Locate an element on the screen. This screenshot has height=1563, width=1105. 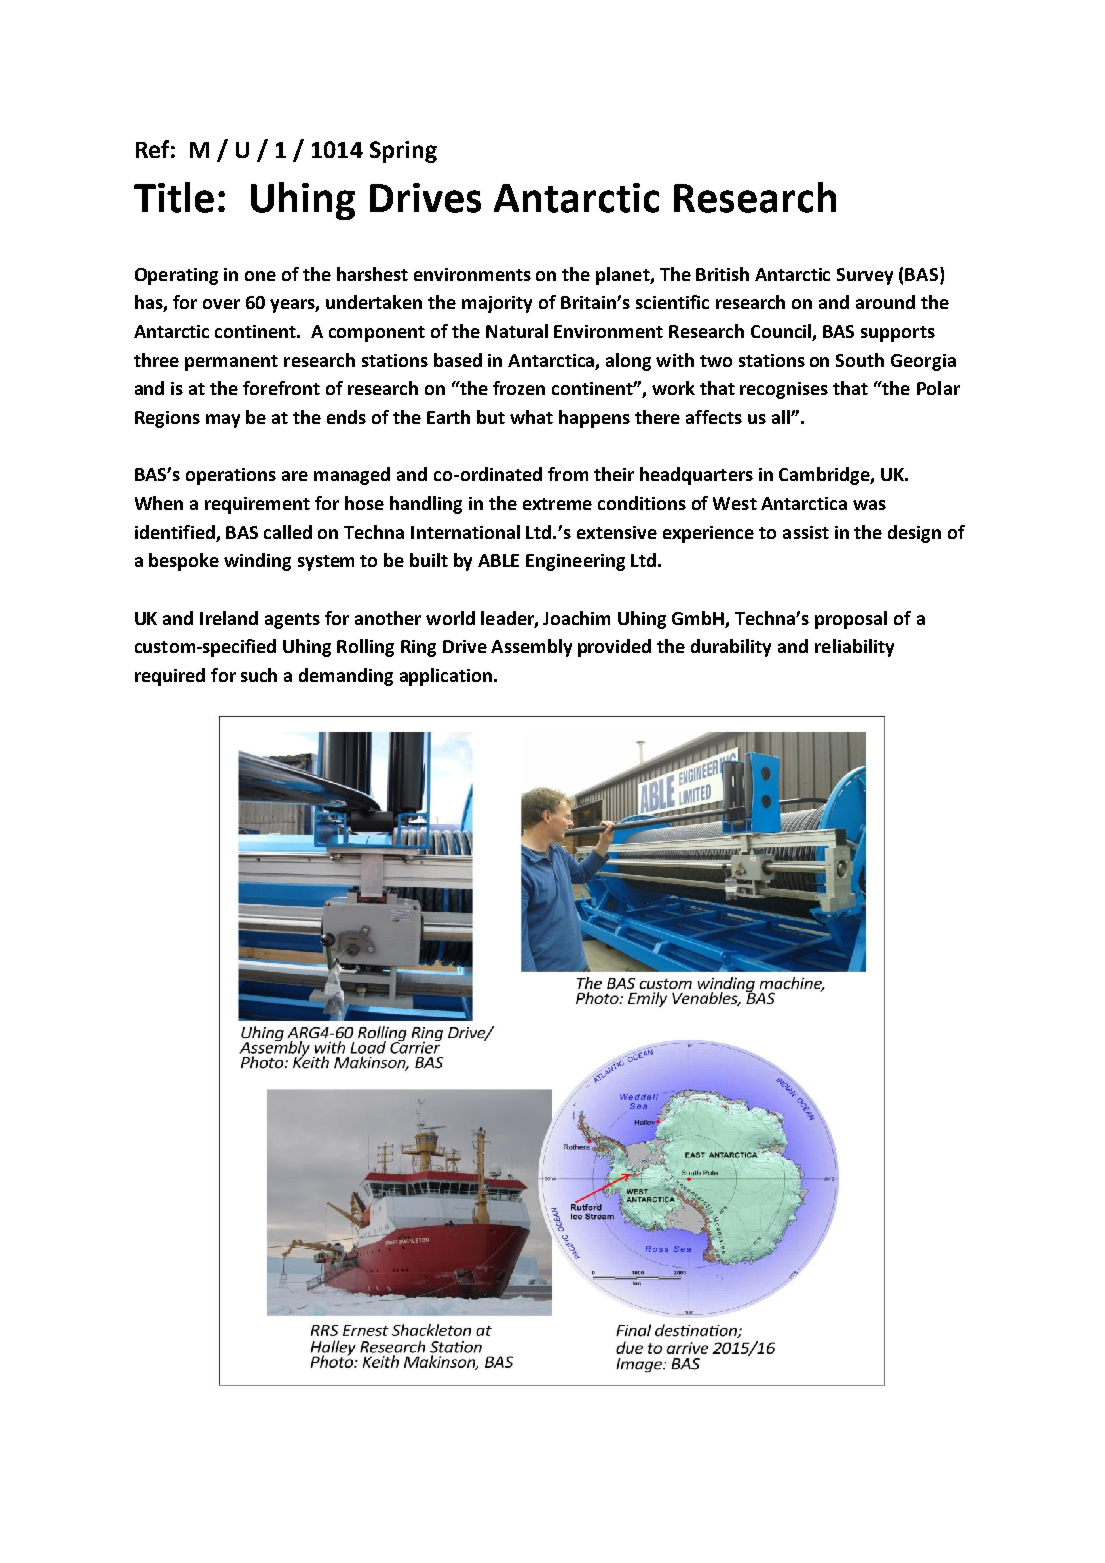
harshest is located at coordinates (372, 274).
